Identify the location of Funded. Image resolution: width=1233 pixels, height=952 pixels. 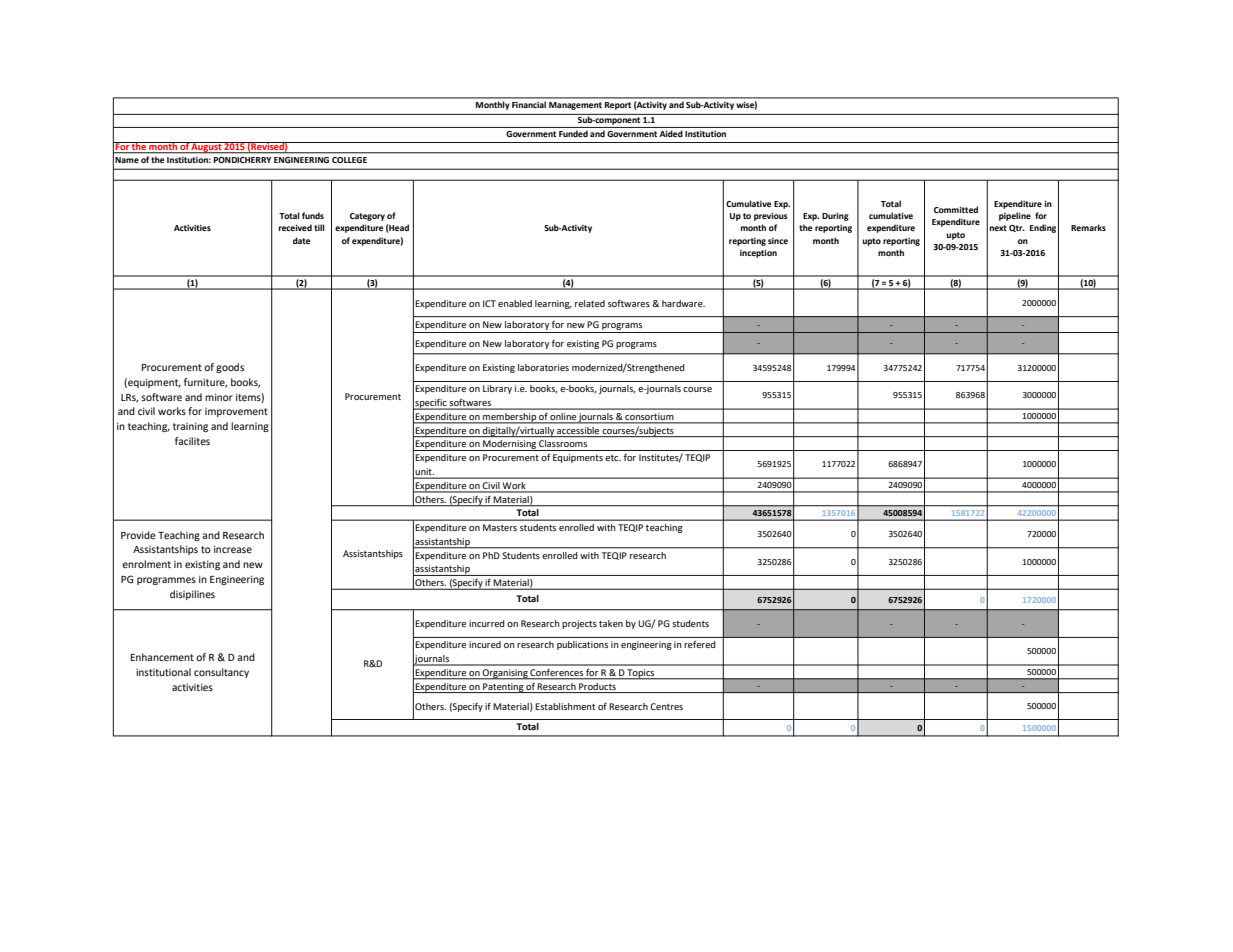
(573, 133).
